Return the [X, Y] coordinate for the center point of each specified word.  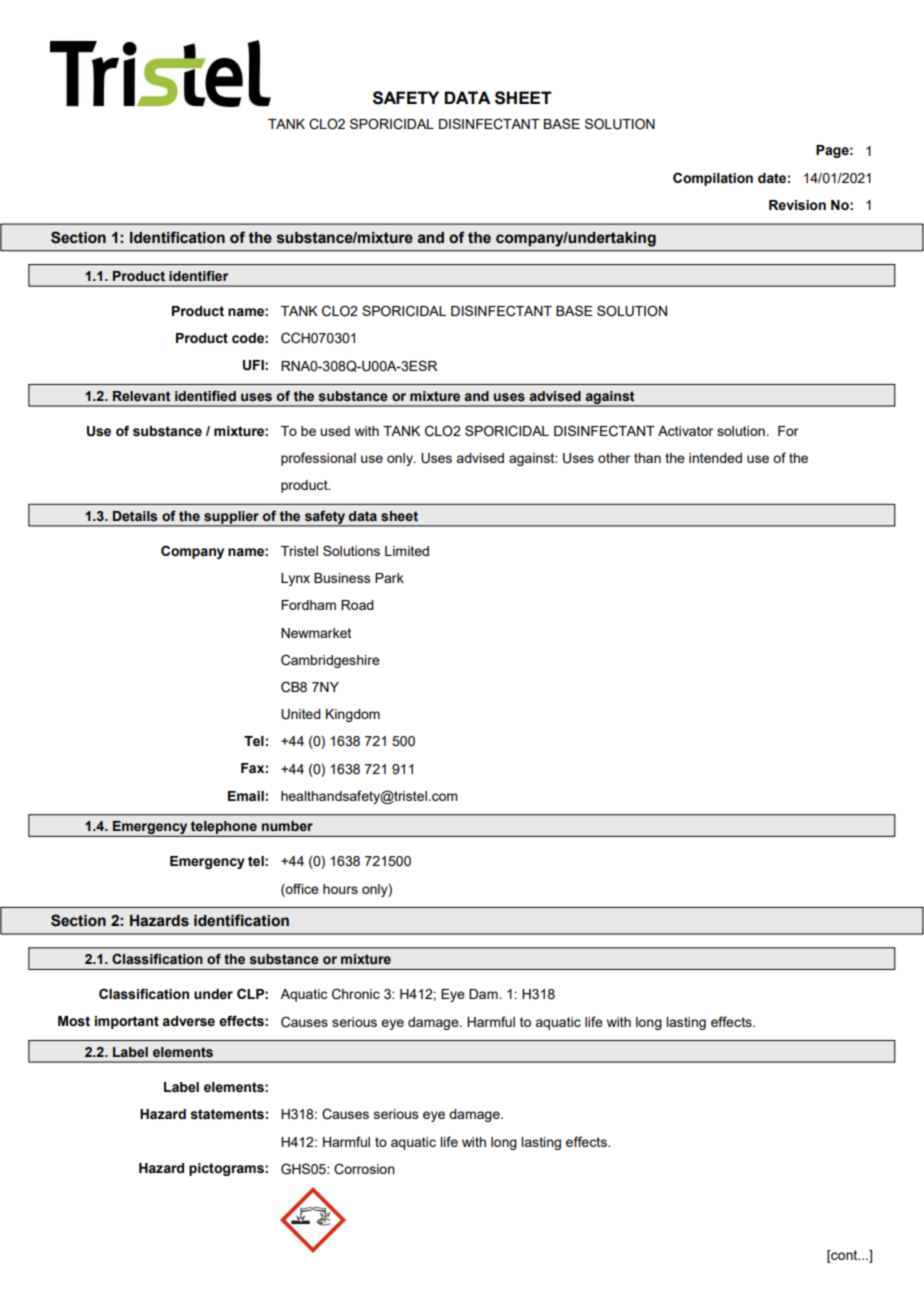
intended [715, 458]
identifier [198, 276]
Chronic [356, 994]
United [301, 714]
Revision [797, 205]
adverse [188, 1021]
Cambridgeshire [330, 661]
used [335, 431]
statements [227, 1114]
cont [844, 1256]
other [614, 458]
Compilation [713, 179]
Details [135, 516]
